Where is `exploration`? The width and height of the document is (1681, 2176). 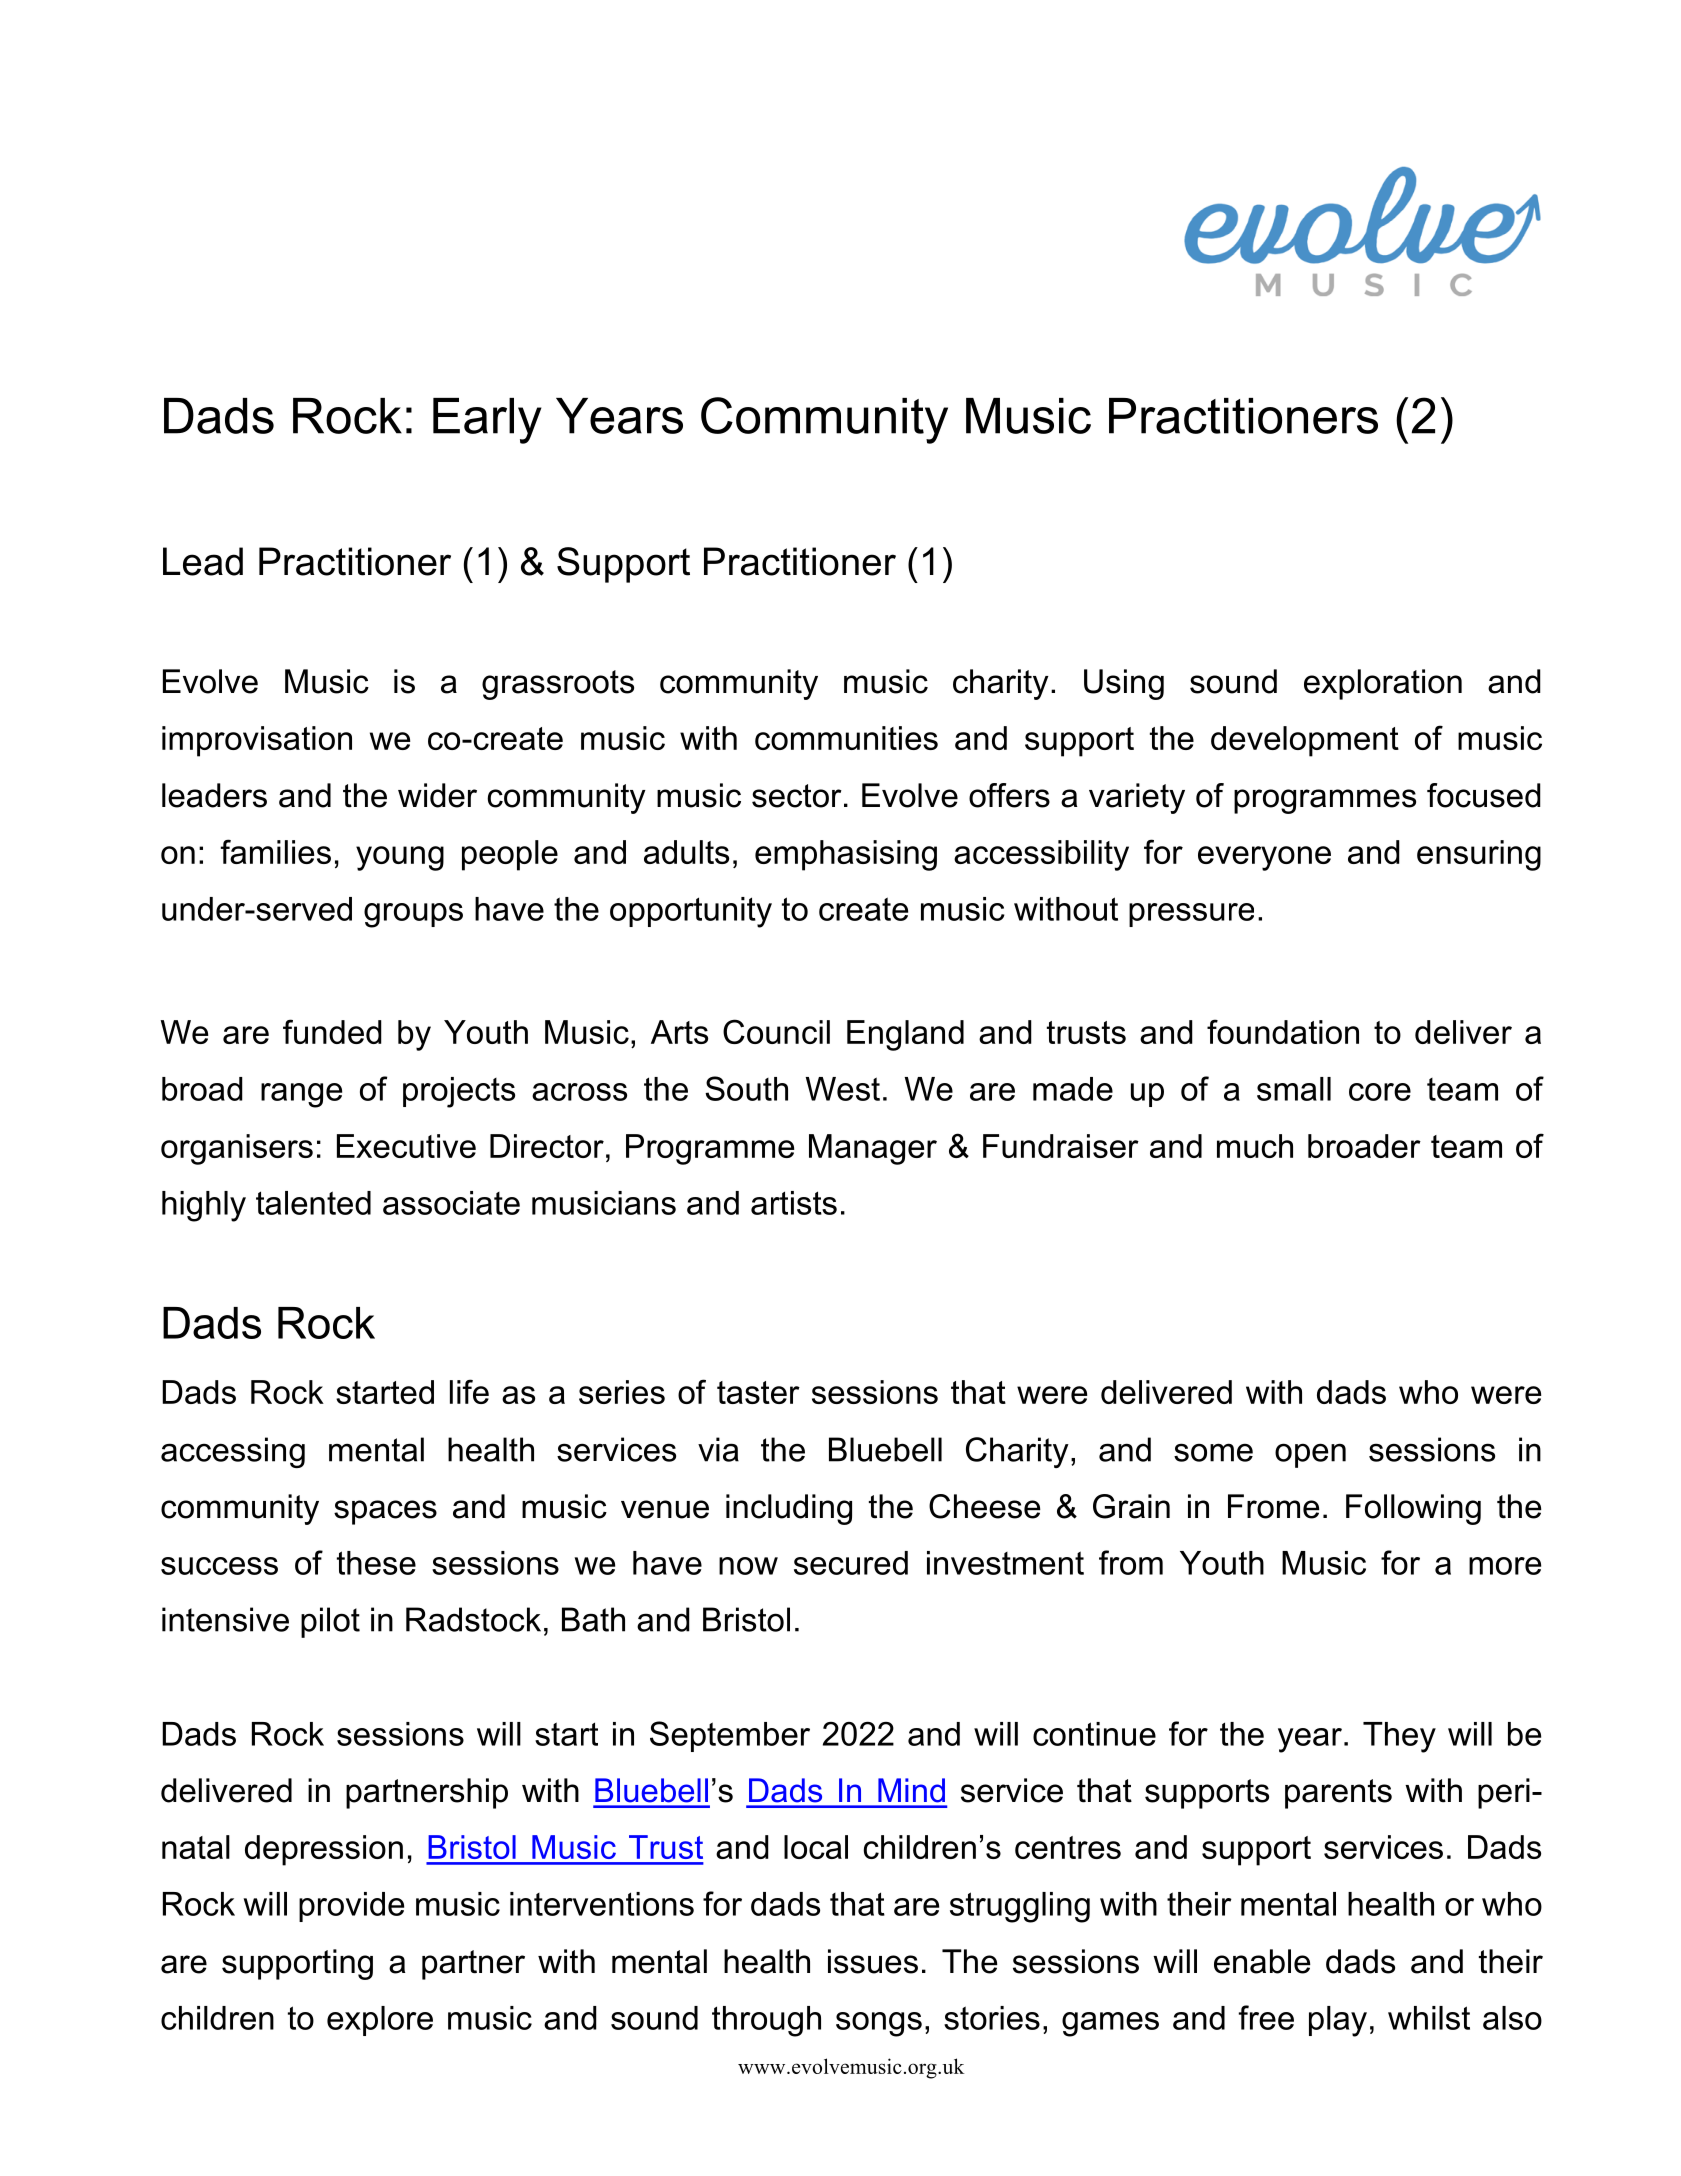
exploration is located at coordinates (1383, 684).
